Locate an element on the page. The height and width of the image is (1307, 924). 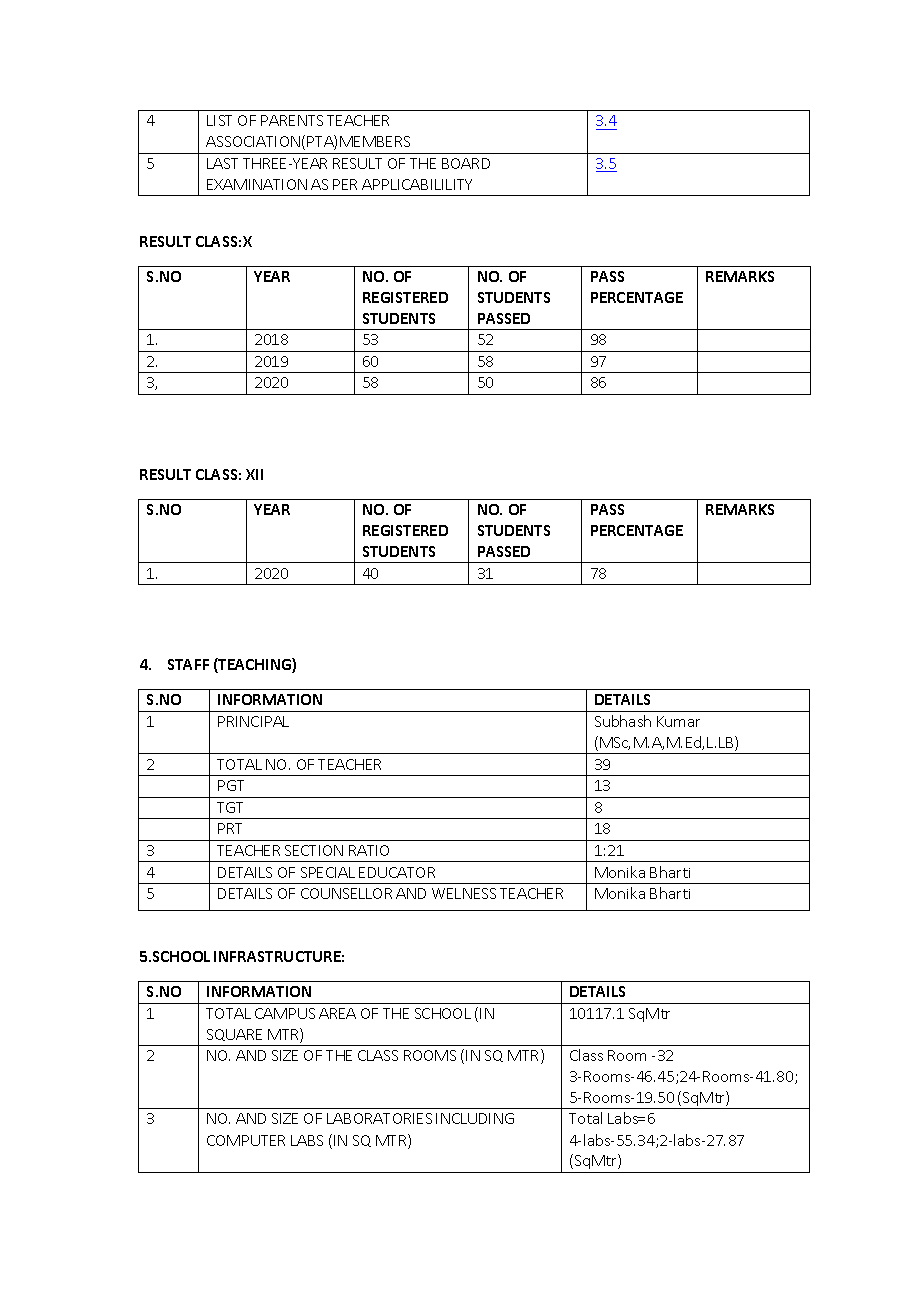
RATIO is located at coordinates (369, 850).
